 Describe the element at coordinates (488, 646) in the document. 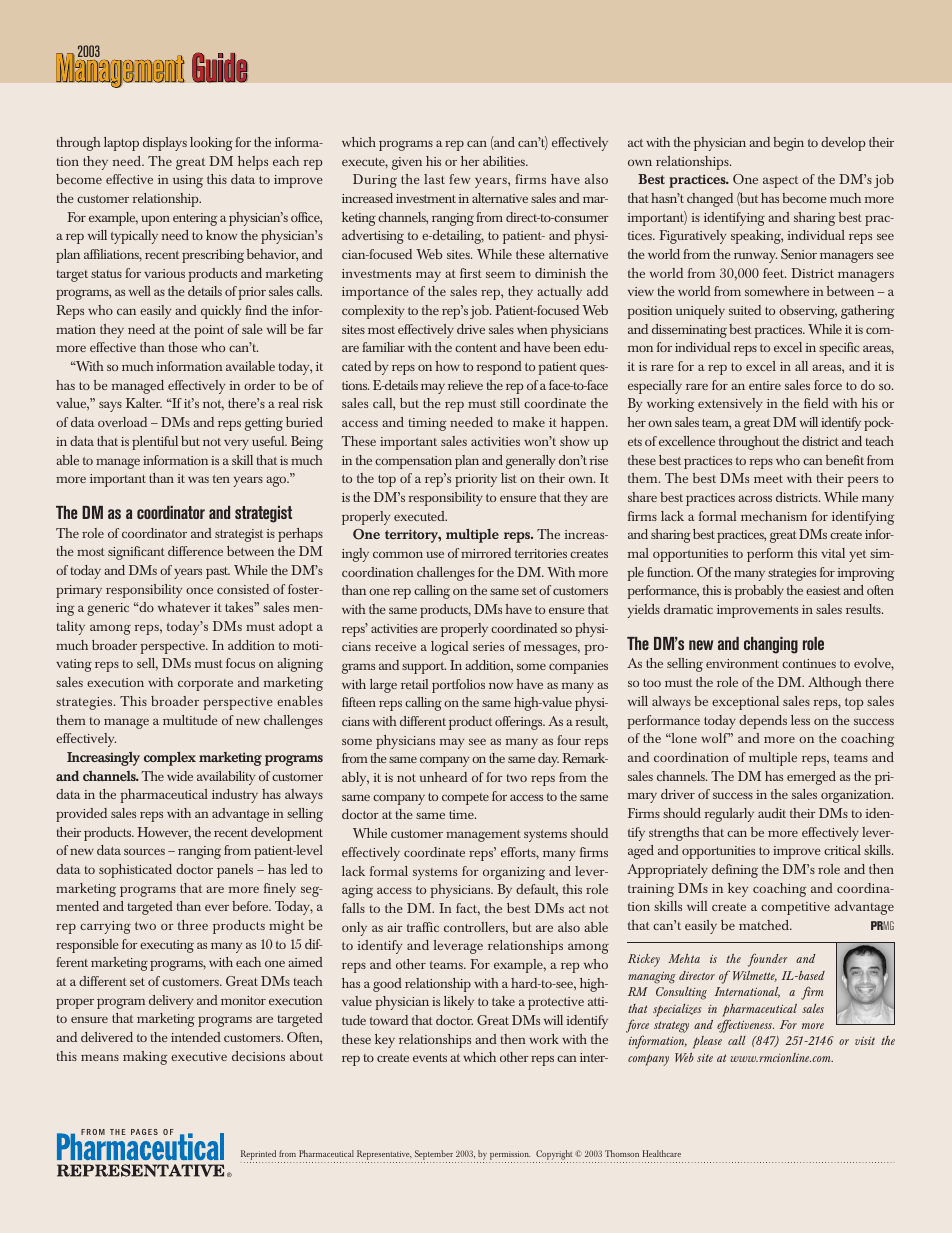

I see `series` at that location.
